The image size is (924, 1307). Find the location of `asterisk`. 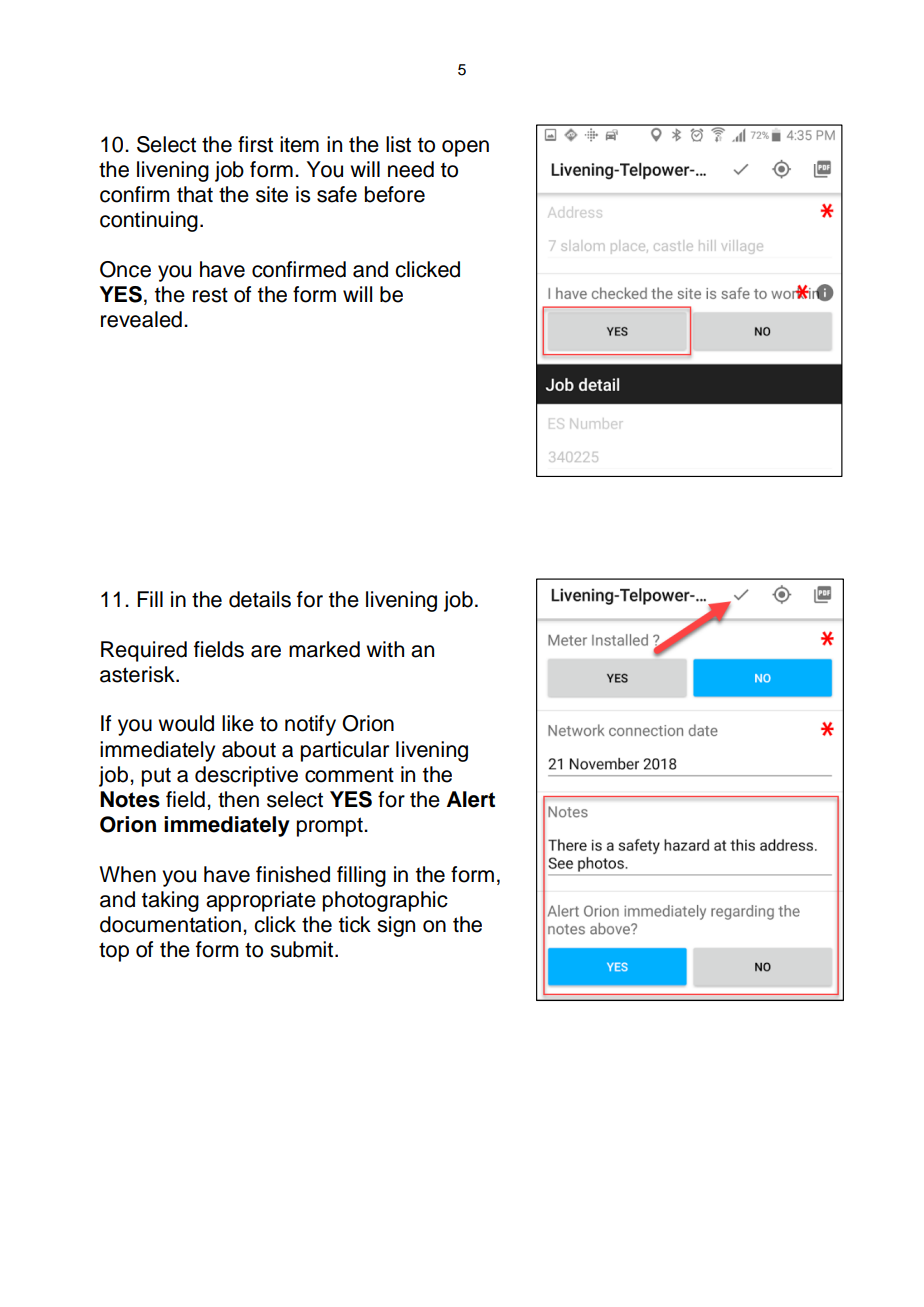

asterisk is located at coordinates (138, 674).
